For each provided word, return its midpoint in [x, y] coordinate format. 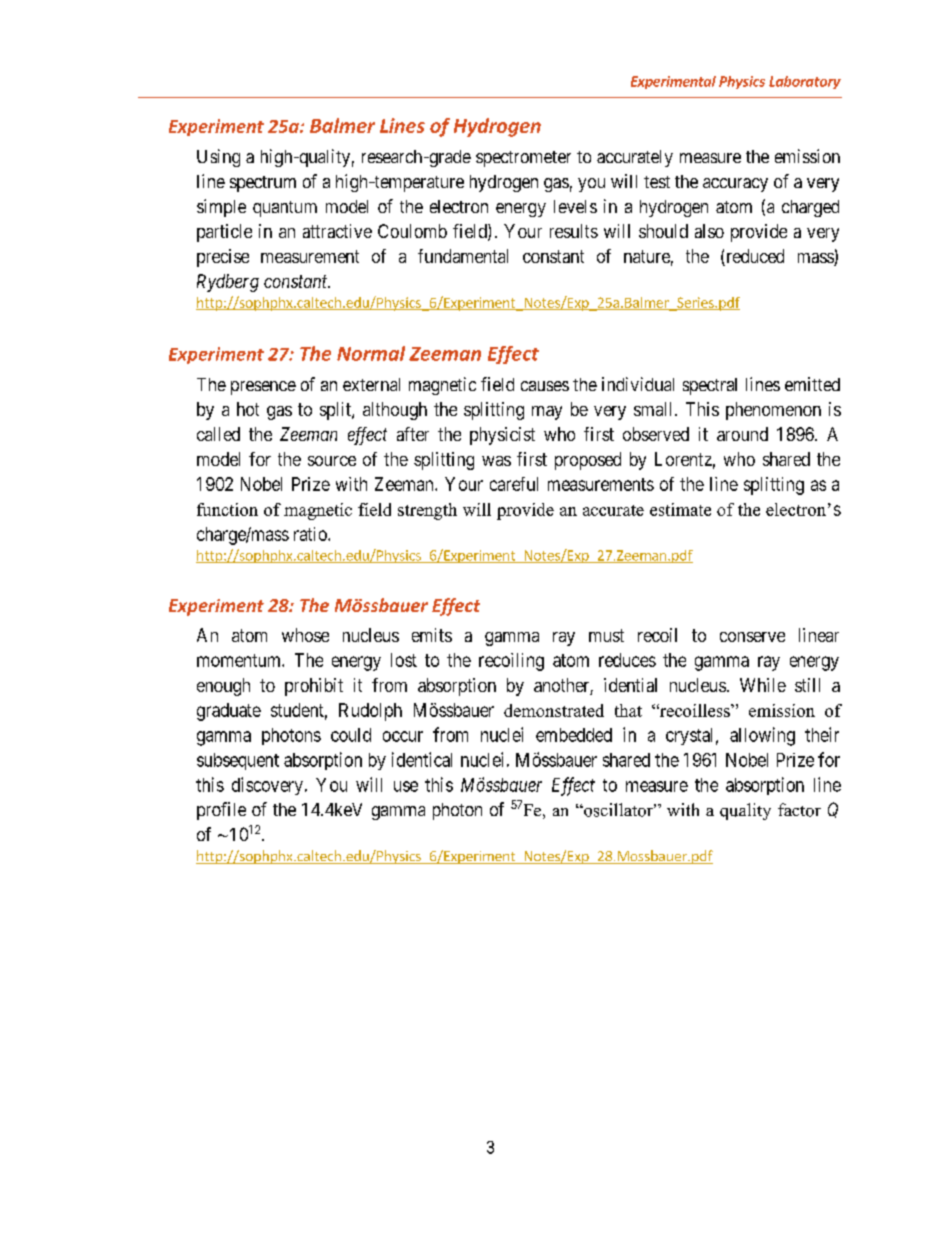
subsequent [238, 761]
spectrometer [523, 159]
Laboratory [805, 82]
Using [218, 158]
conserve [752, 637]
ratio [311, 534]
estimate [680, 509]
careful [514, 484]
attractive [337, 231]
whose [305, 635]
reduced [754, 257]
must [606, 635]
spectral [710, 386]
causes [545, 386]
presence [263, 388]
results [574, 231]
